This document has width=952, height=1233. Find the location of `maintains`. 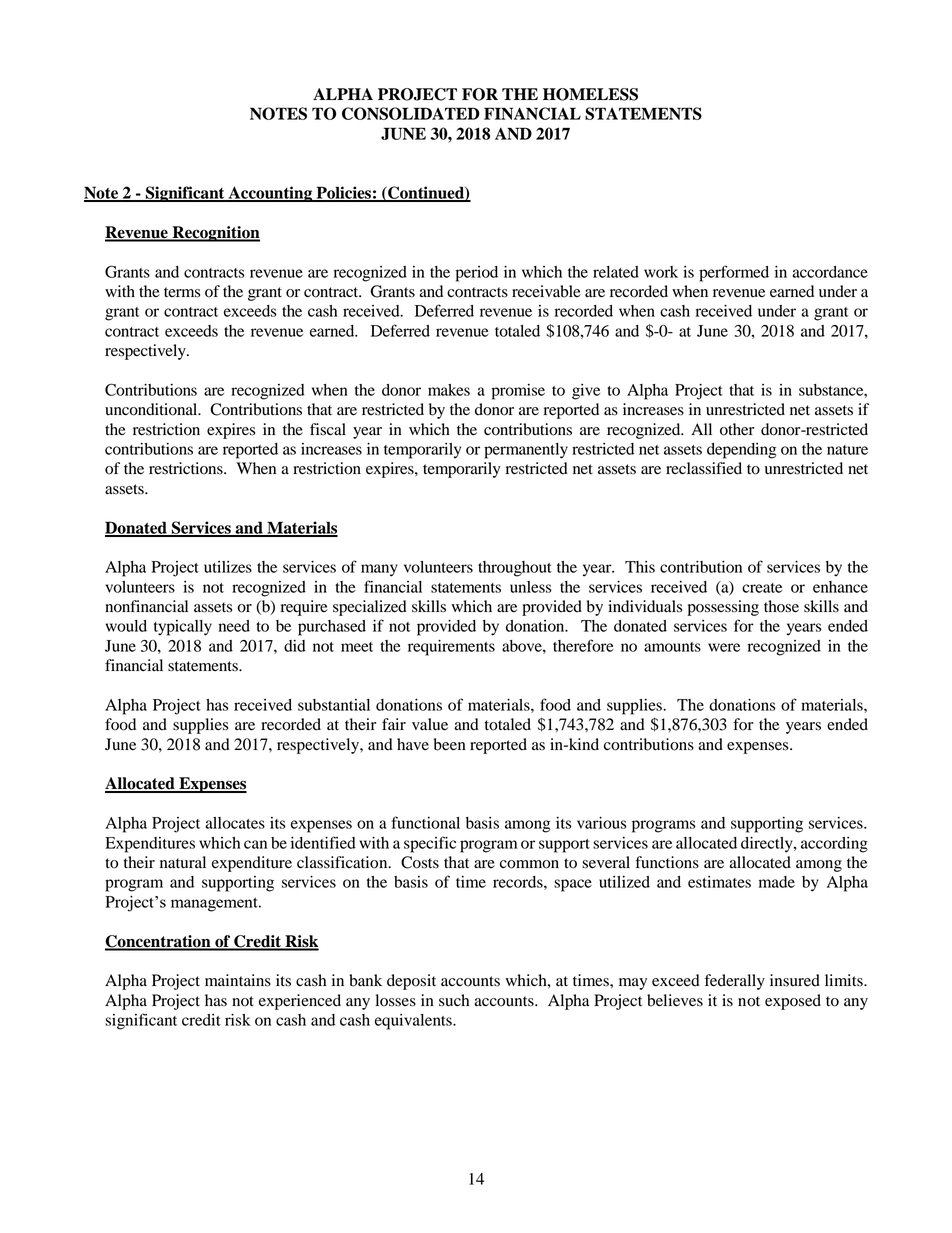

maintains is located at coordinates (238, 980).
